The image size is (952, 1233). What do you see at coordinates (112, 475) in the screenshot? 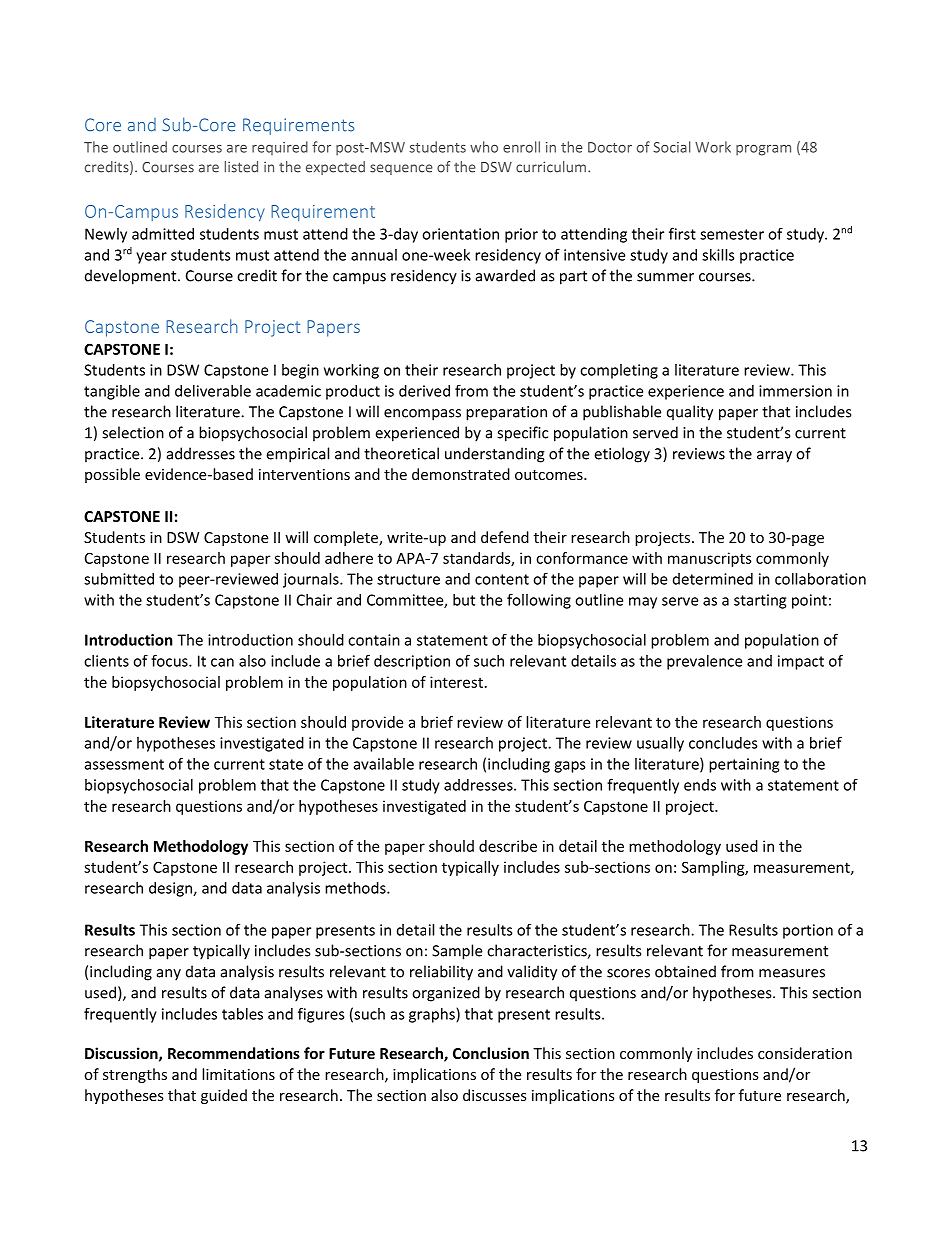
I see `possible` at bounding box center [112, 475].
